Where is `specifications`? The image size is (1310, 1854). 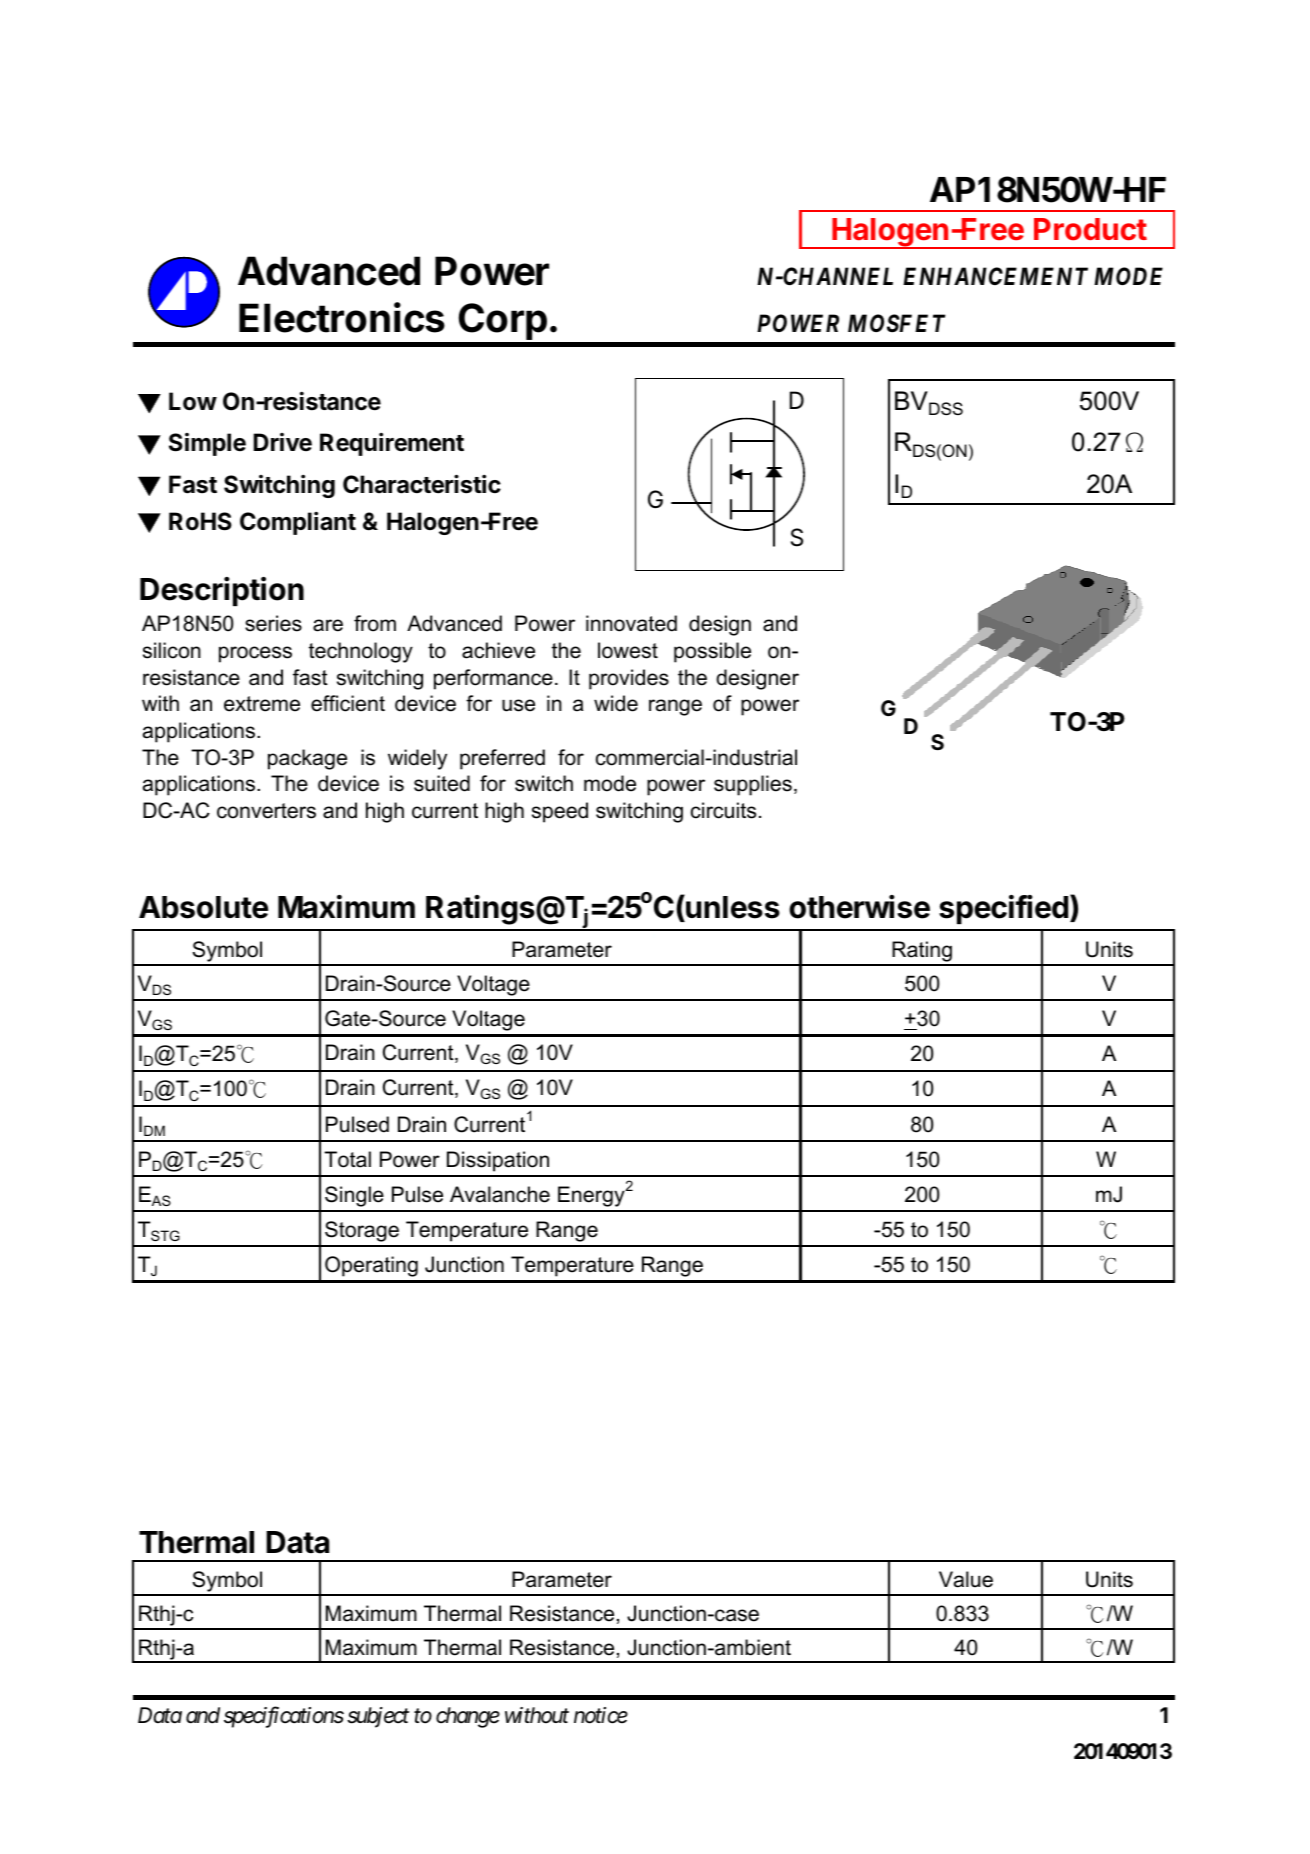
specifications is located at coordinates (284, 1717).
